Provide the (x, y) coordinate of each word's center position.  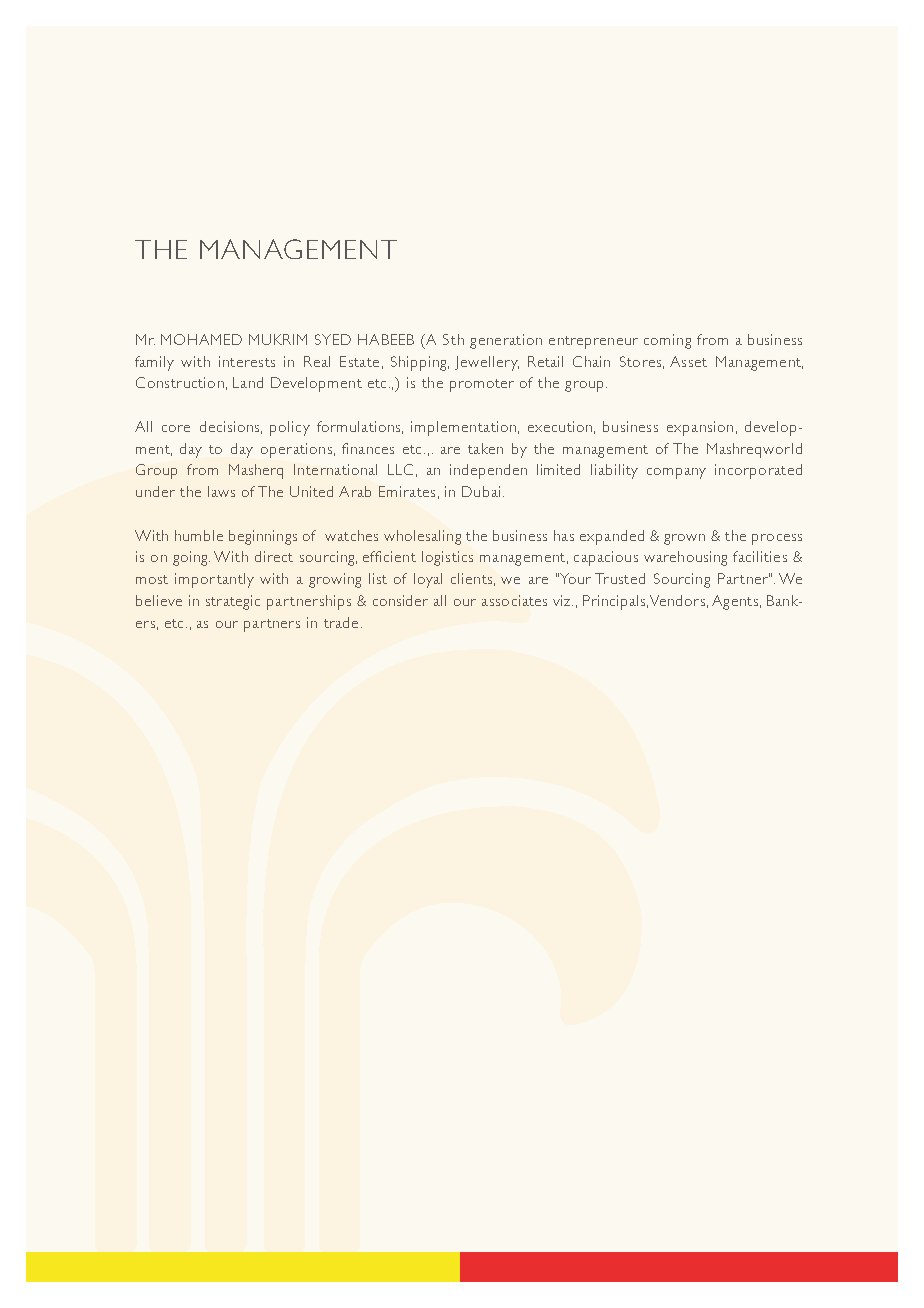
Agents (735, 602)
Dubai (481, 491)
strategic (233, 602)
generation (506, 341)
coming (667, 341)
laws (221, 491)
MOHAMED (201, 339)
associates (514, 600)
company (676, 473)
